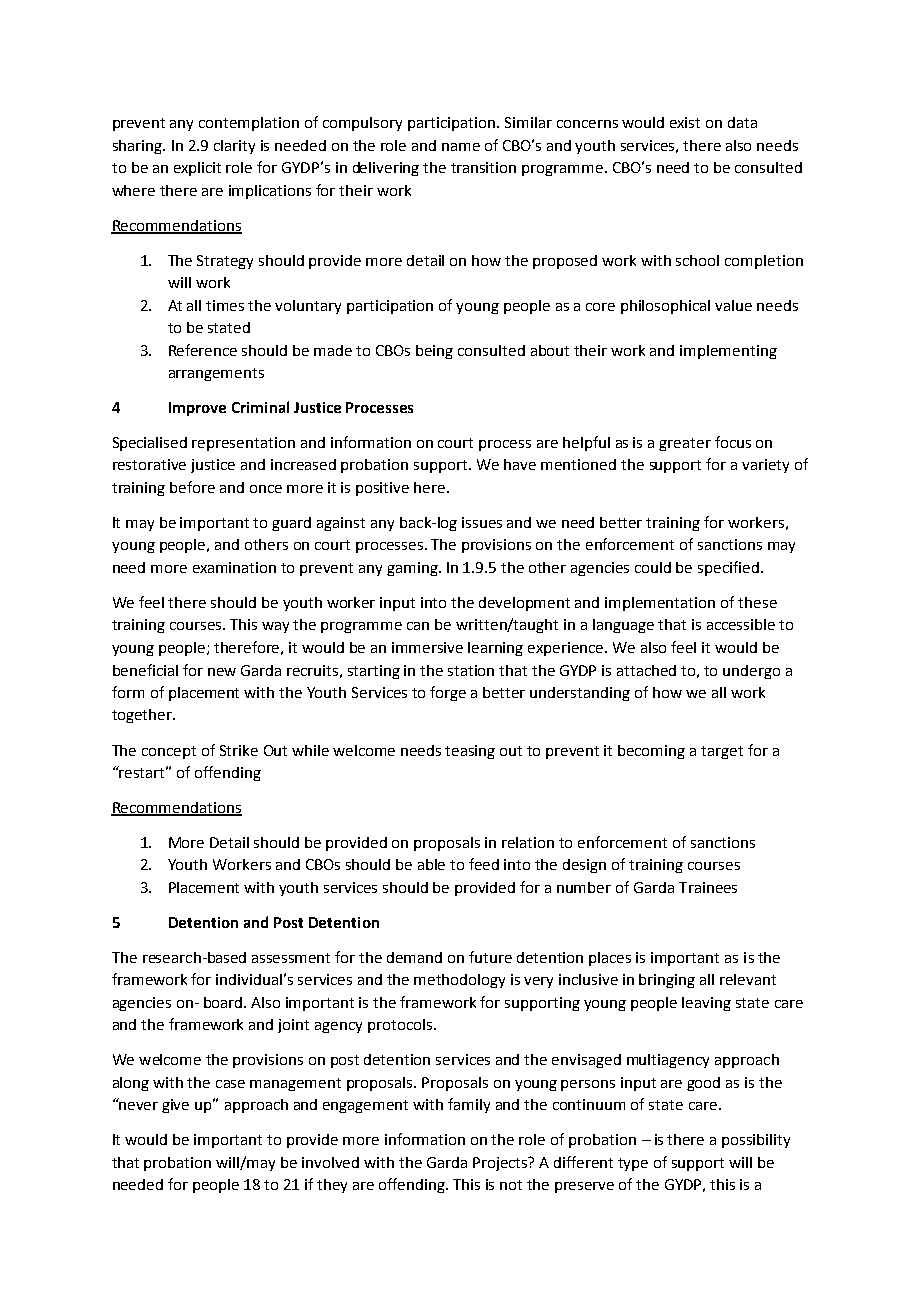  Describe the element at coordinates (175, 1106) in the screenshot. I see `give` at that location.
